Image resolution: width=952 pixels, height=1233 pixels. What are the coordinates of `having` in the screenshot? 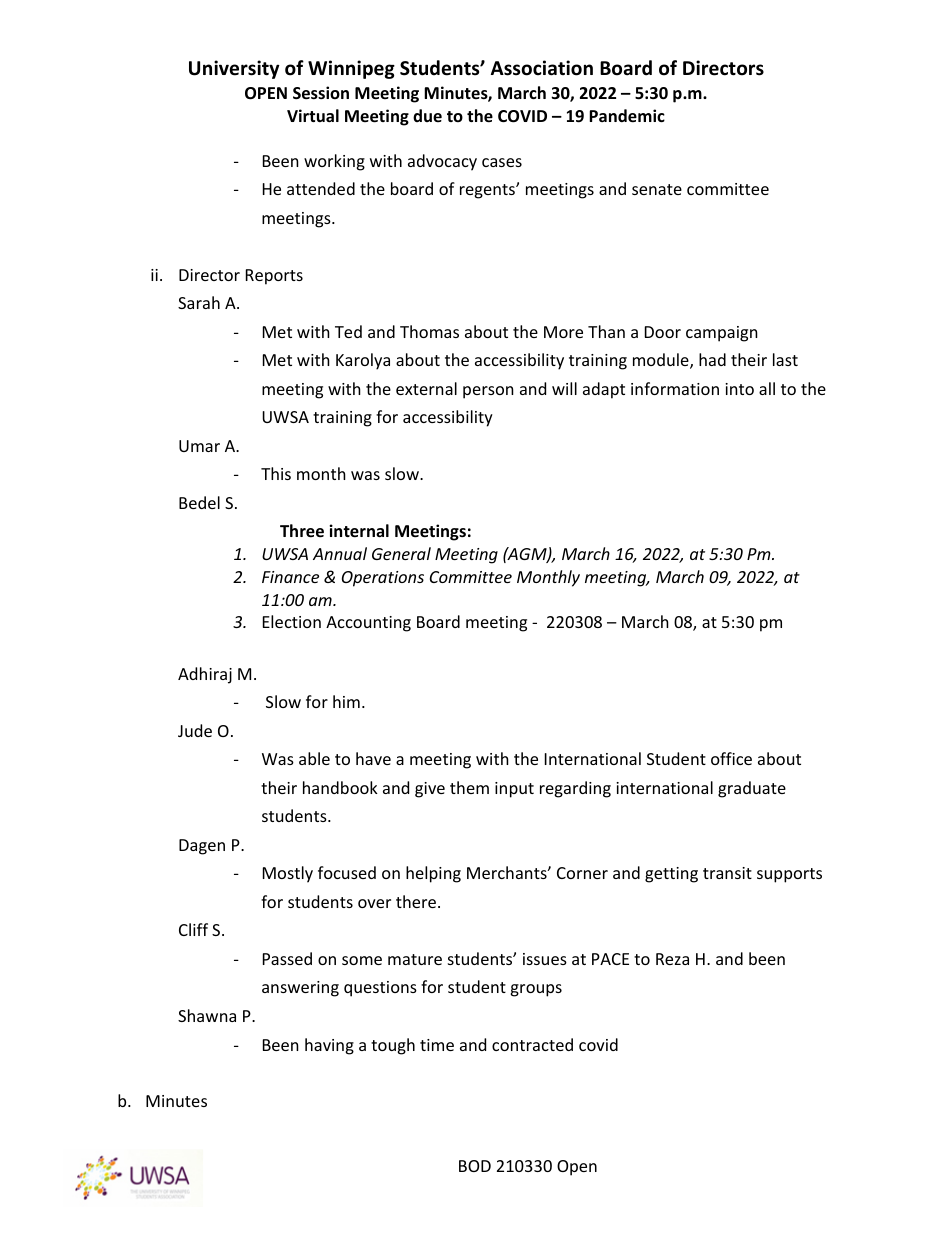 It's located at (329, 1046).
